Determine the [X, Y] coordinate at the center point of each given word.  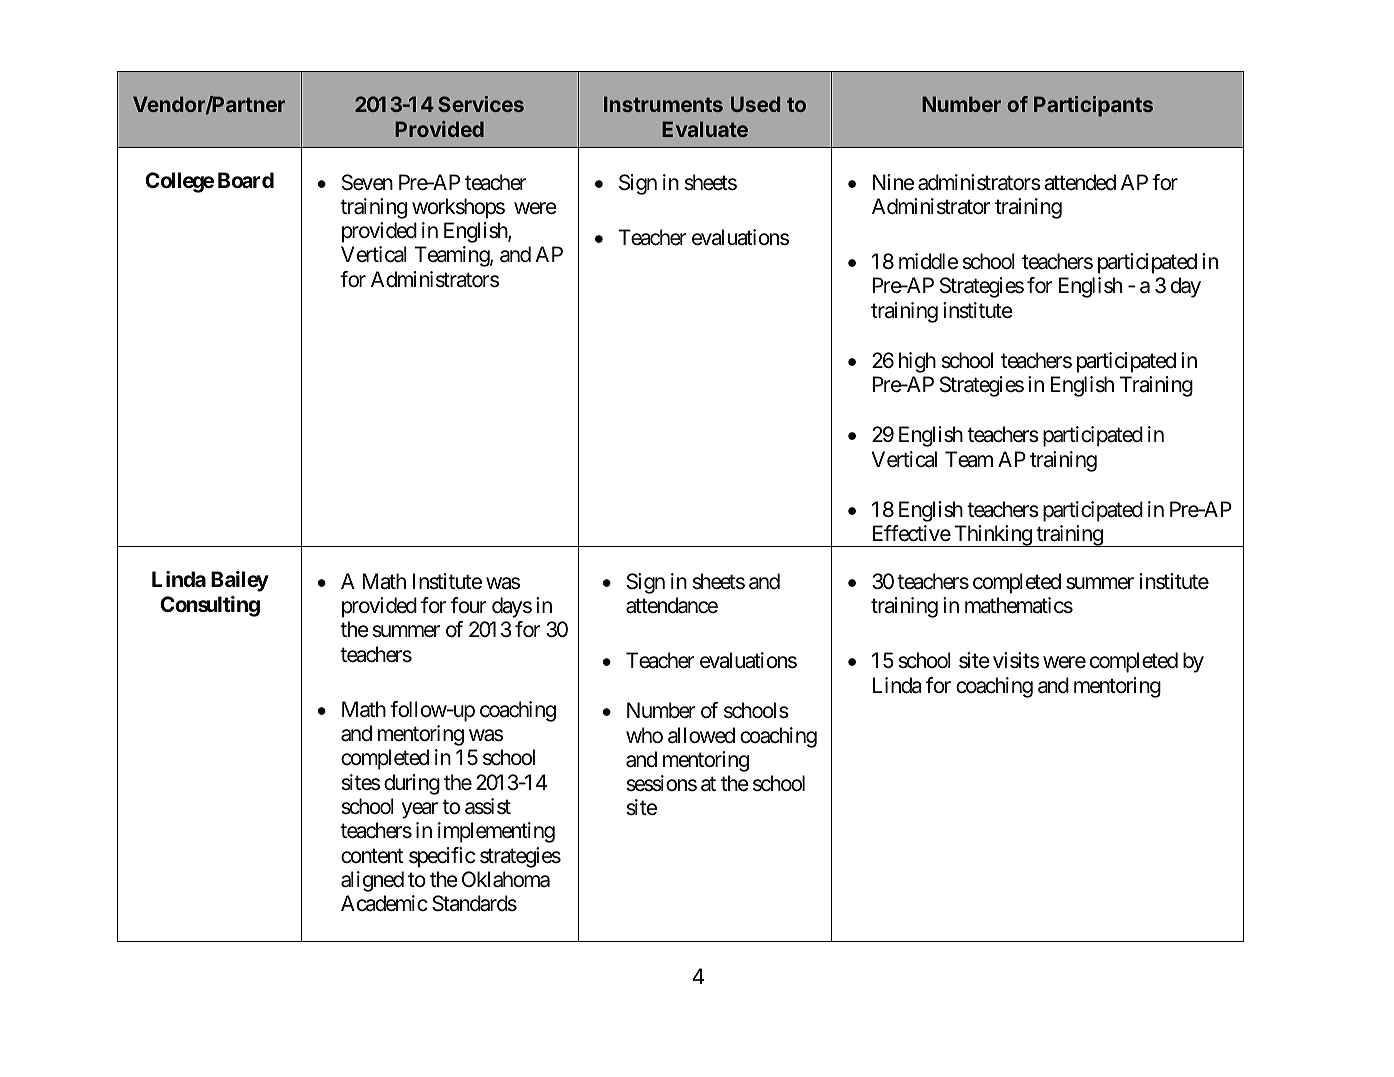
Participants [1093, 106]
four [469, 605]
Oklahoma [506, 879]
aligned [372, 881]
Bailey [240, 581]
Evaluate [705, 129]
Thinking [992, 536]
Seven [367, 182]
